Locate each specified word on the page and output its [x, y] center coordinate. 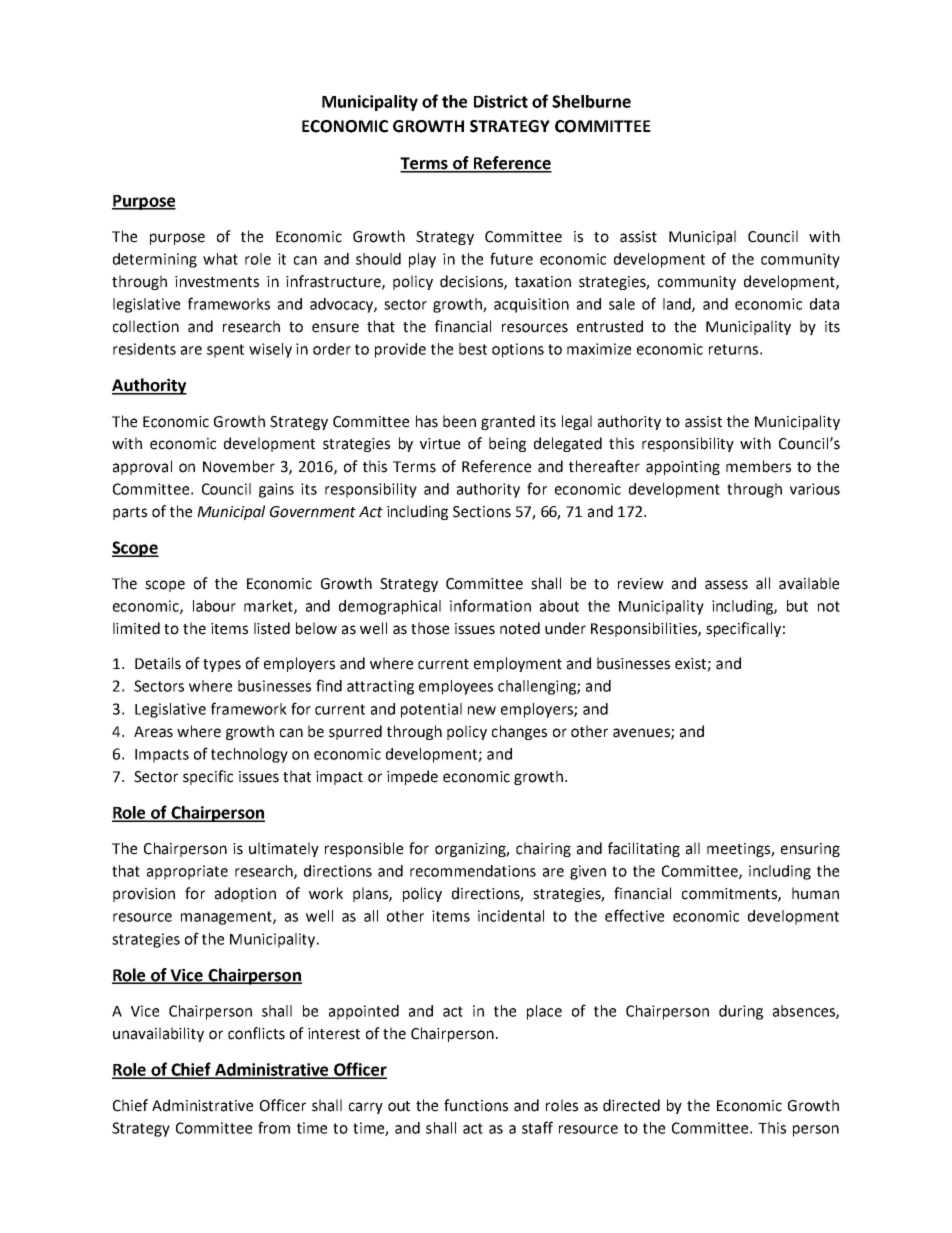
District [501, 101]
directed [631, 1105]
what [220, 259]
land [678, 305]
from [274, 1127]
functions [476, 1105]
